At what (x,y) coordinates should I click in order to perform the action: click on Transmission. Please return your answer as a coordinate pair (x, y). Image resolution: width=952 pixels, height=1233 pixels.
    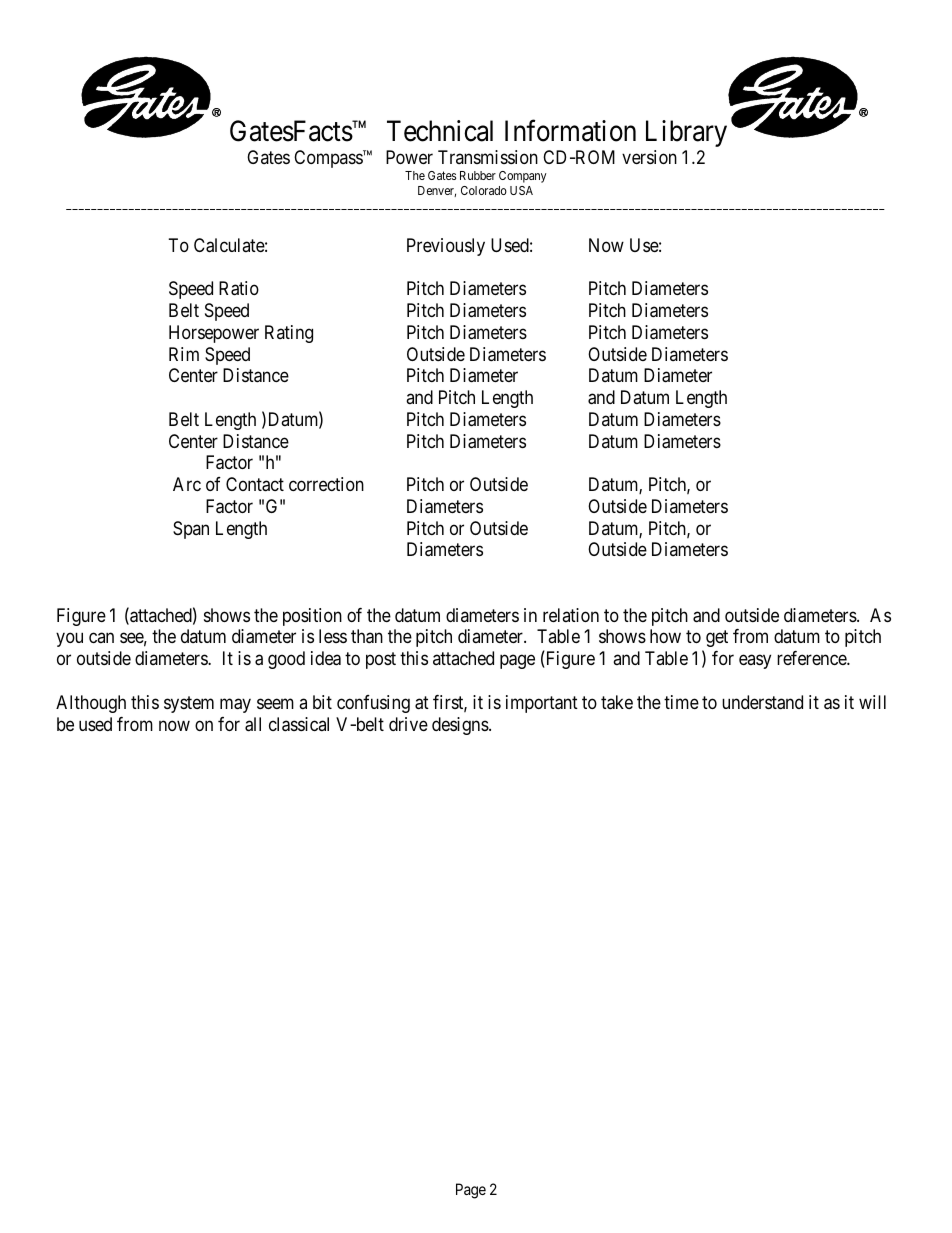
    Looking at the image, I should click on (488, 157).
